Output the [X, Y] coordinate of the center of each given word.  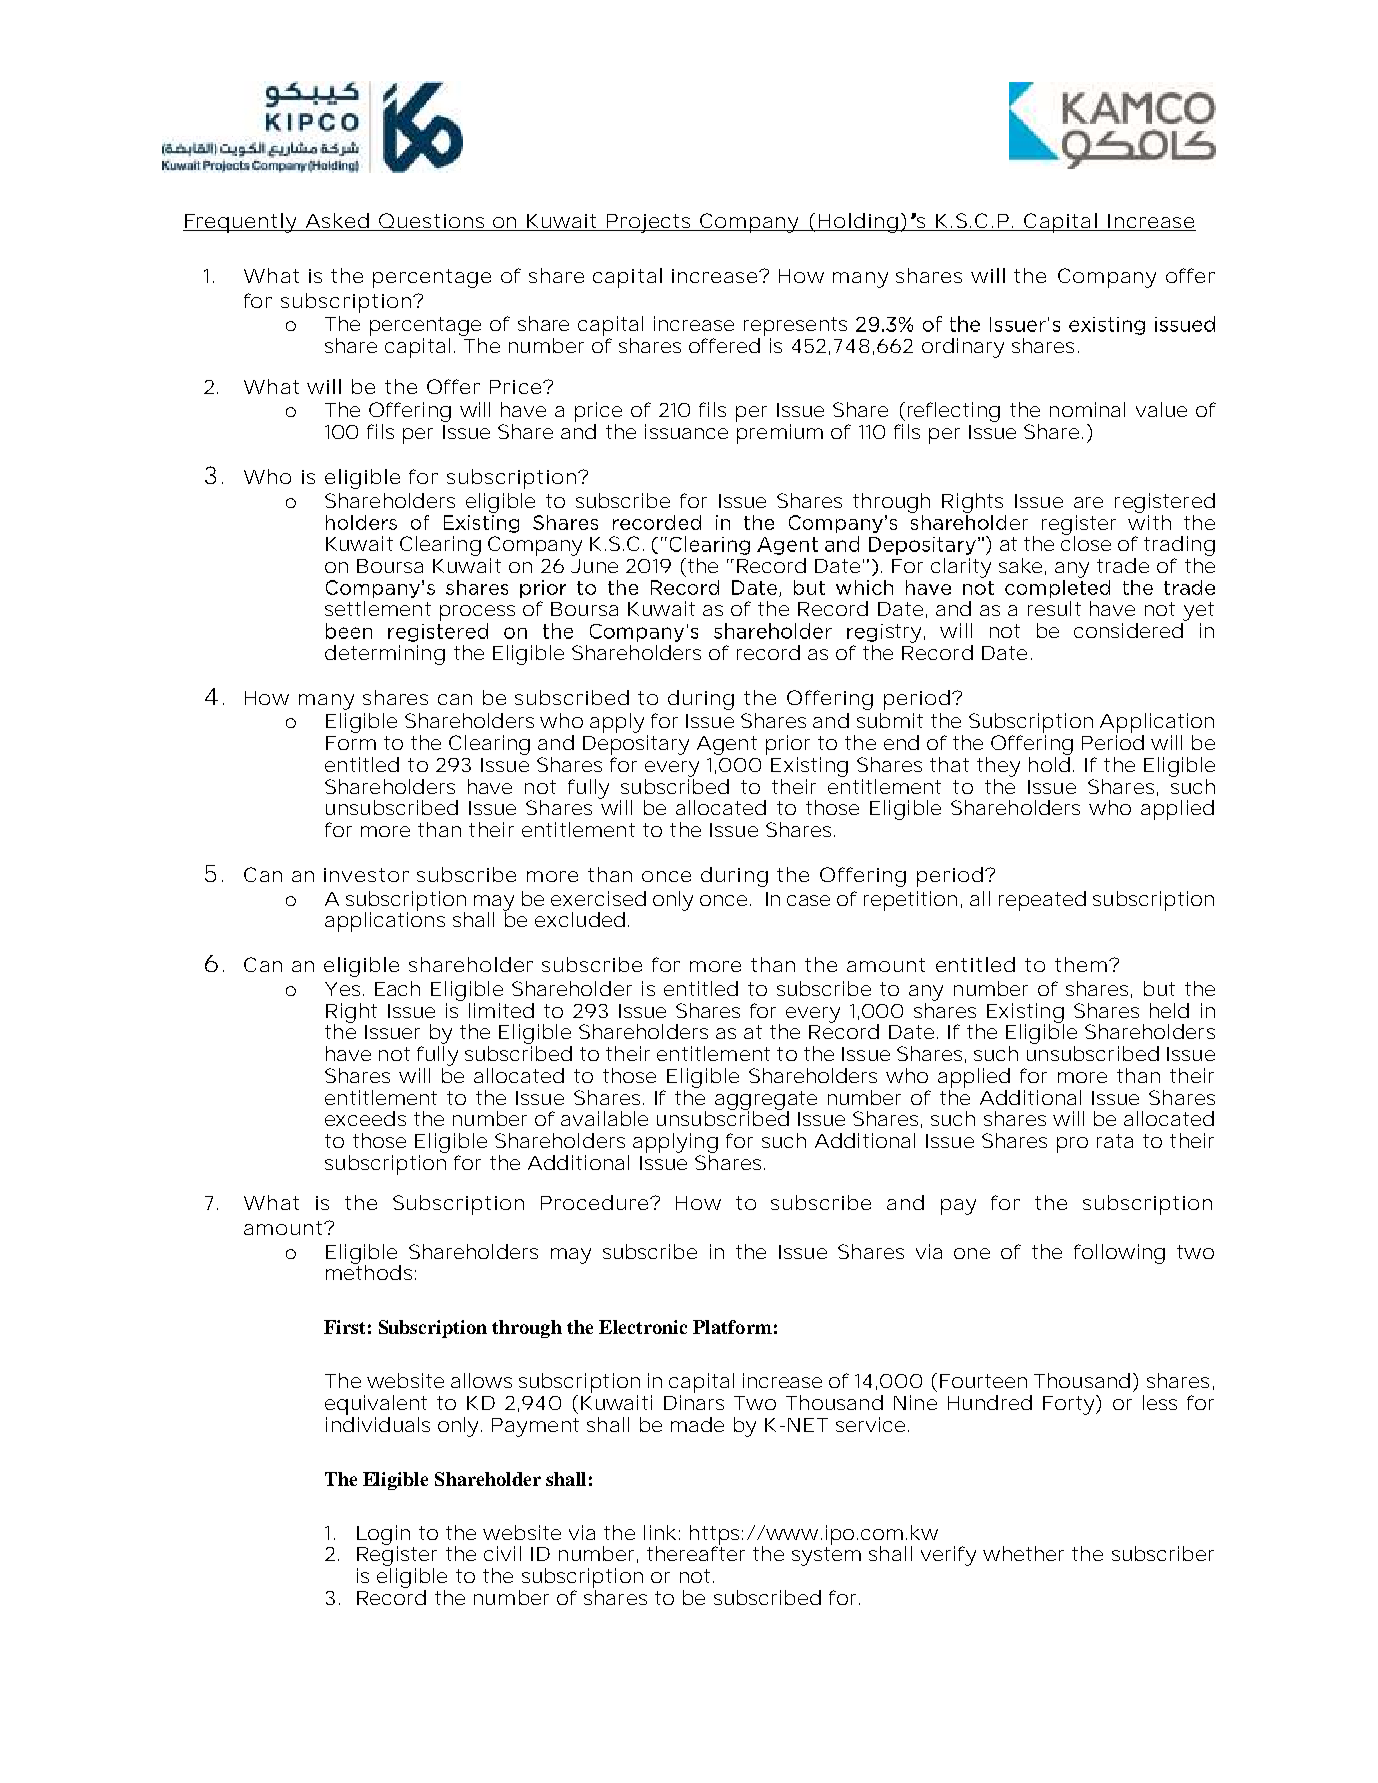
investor [366, 875]
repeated [1042, 901]
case [808, 900]
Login [383, 1536]
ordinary [963, 348]
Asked [337, 220]
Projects [651, 223]
